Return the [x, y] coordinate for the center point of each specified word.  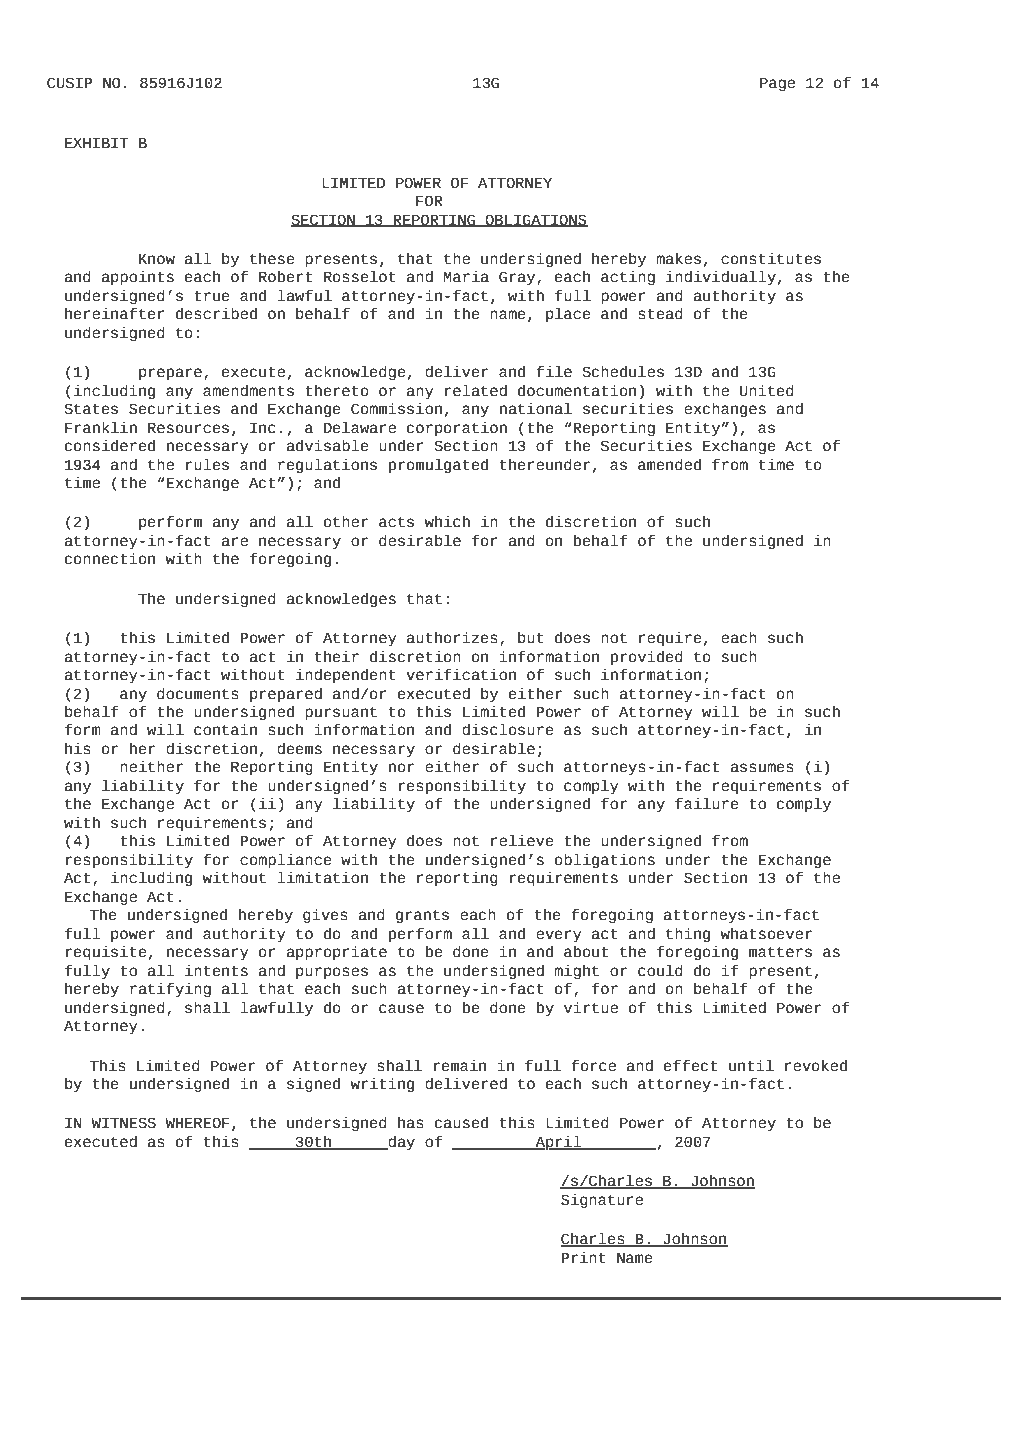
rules [207, 465]
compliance [286, 861]
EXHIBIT [96, 143]
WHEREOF [197, 1123]
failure [707, 804]
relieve [522, 841]
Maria [466, 277]
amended [669, 465]
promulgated [438, 466]
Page [777, 84]
